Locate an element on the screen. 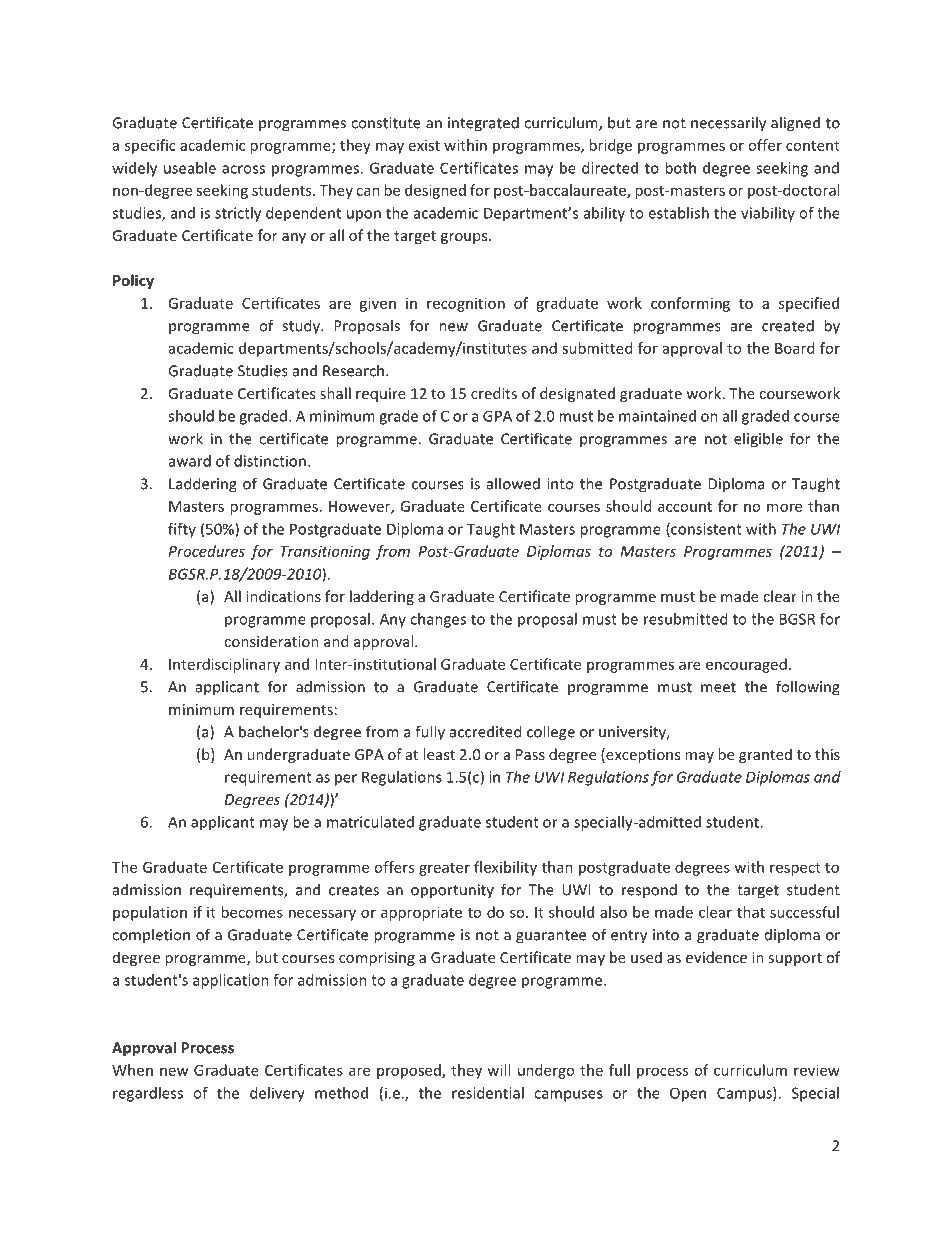 The image size is (952, 1233). becomes is located at coordinates (252, 912).
